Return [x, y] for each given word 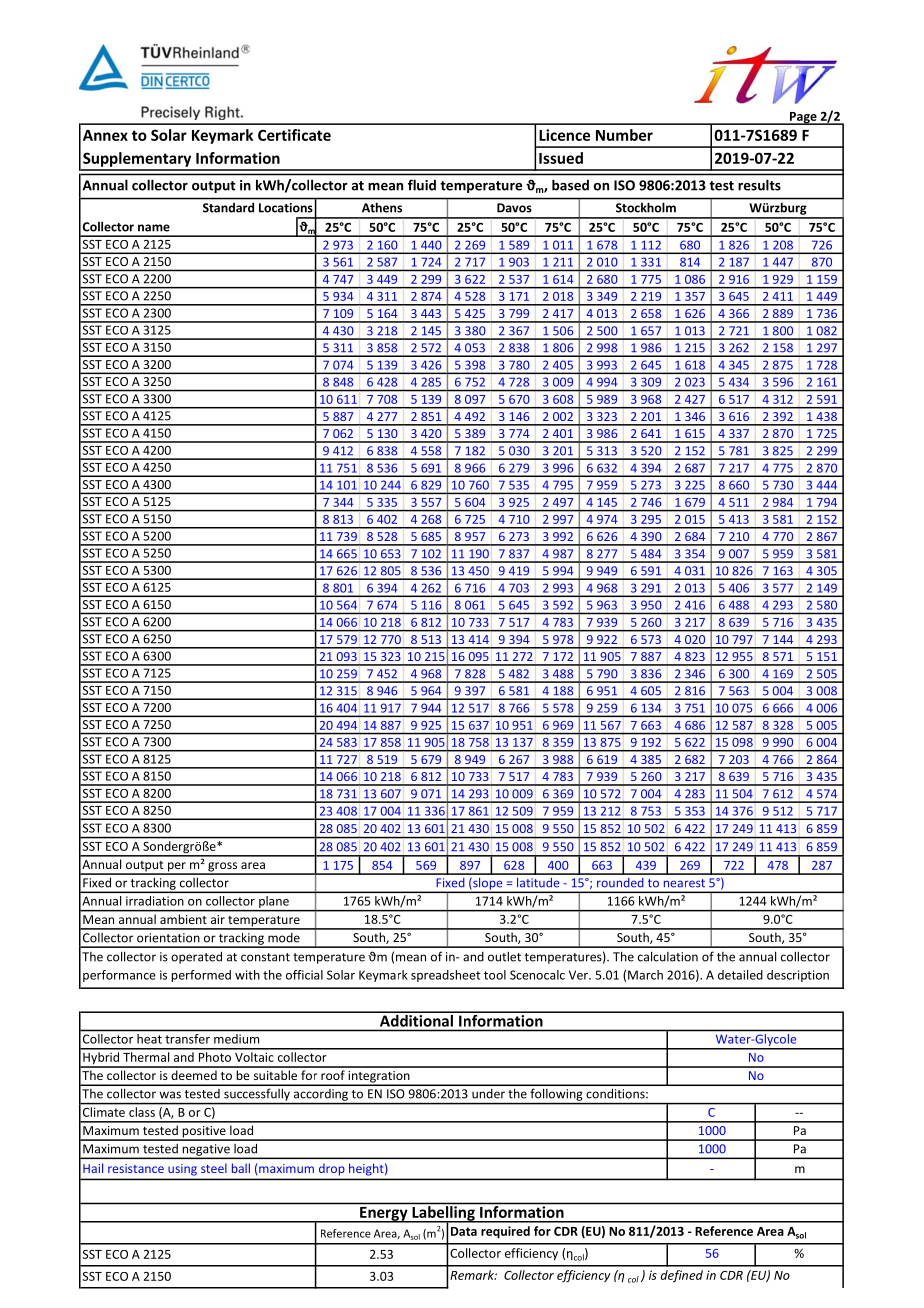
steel [214, 1168]
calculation [668, 956]
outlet [504, 956]
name [154, 228]
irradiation [155, 901]
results [759, 185]
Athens [382, 208]
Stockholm [646, 208]
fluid [422, 185]
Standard [228, 208]
